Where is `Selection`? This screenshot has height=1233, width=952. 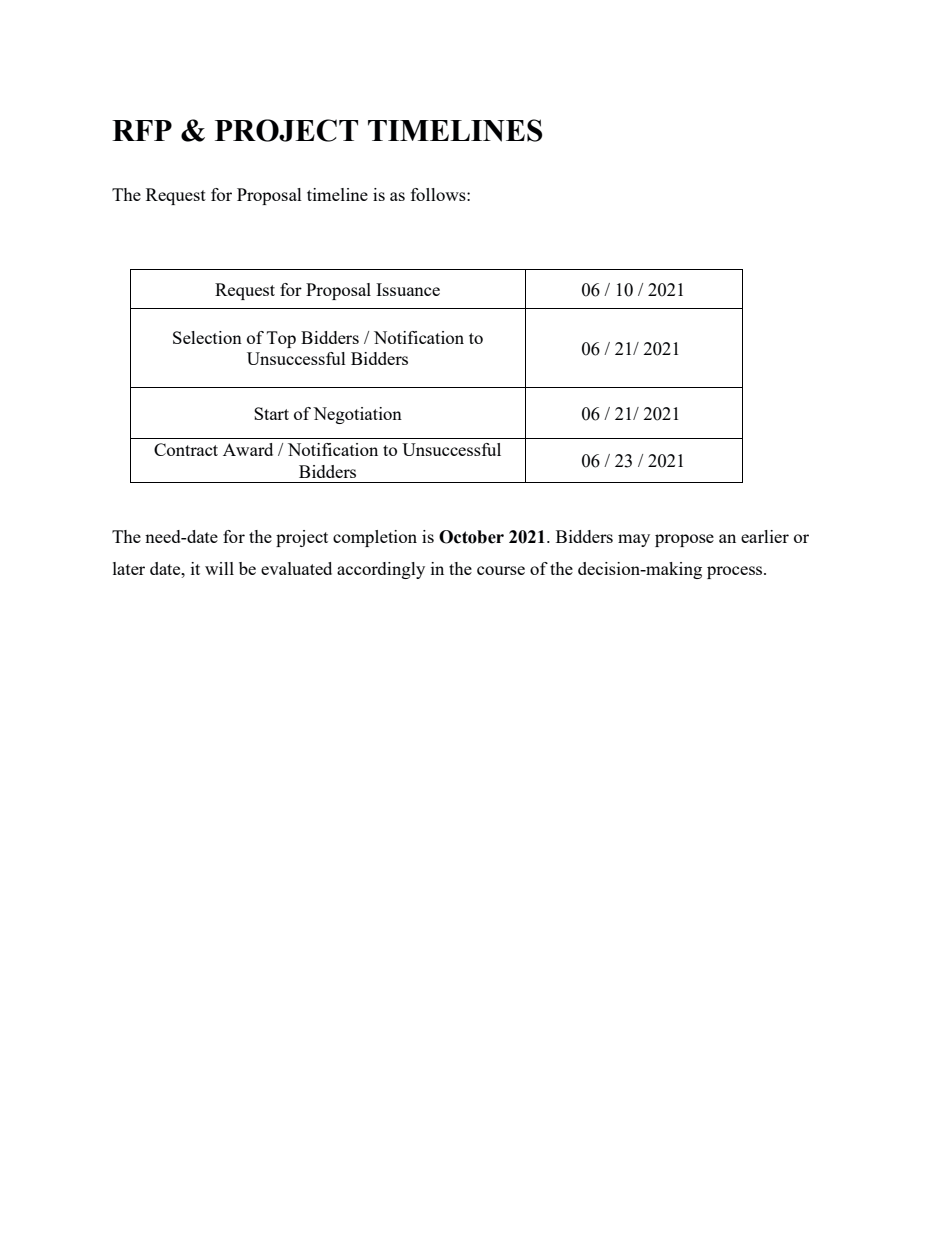
Selection is located at coordinates (207, 337).
